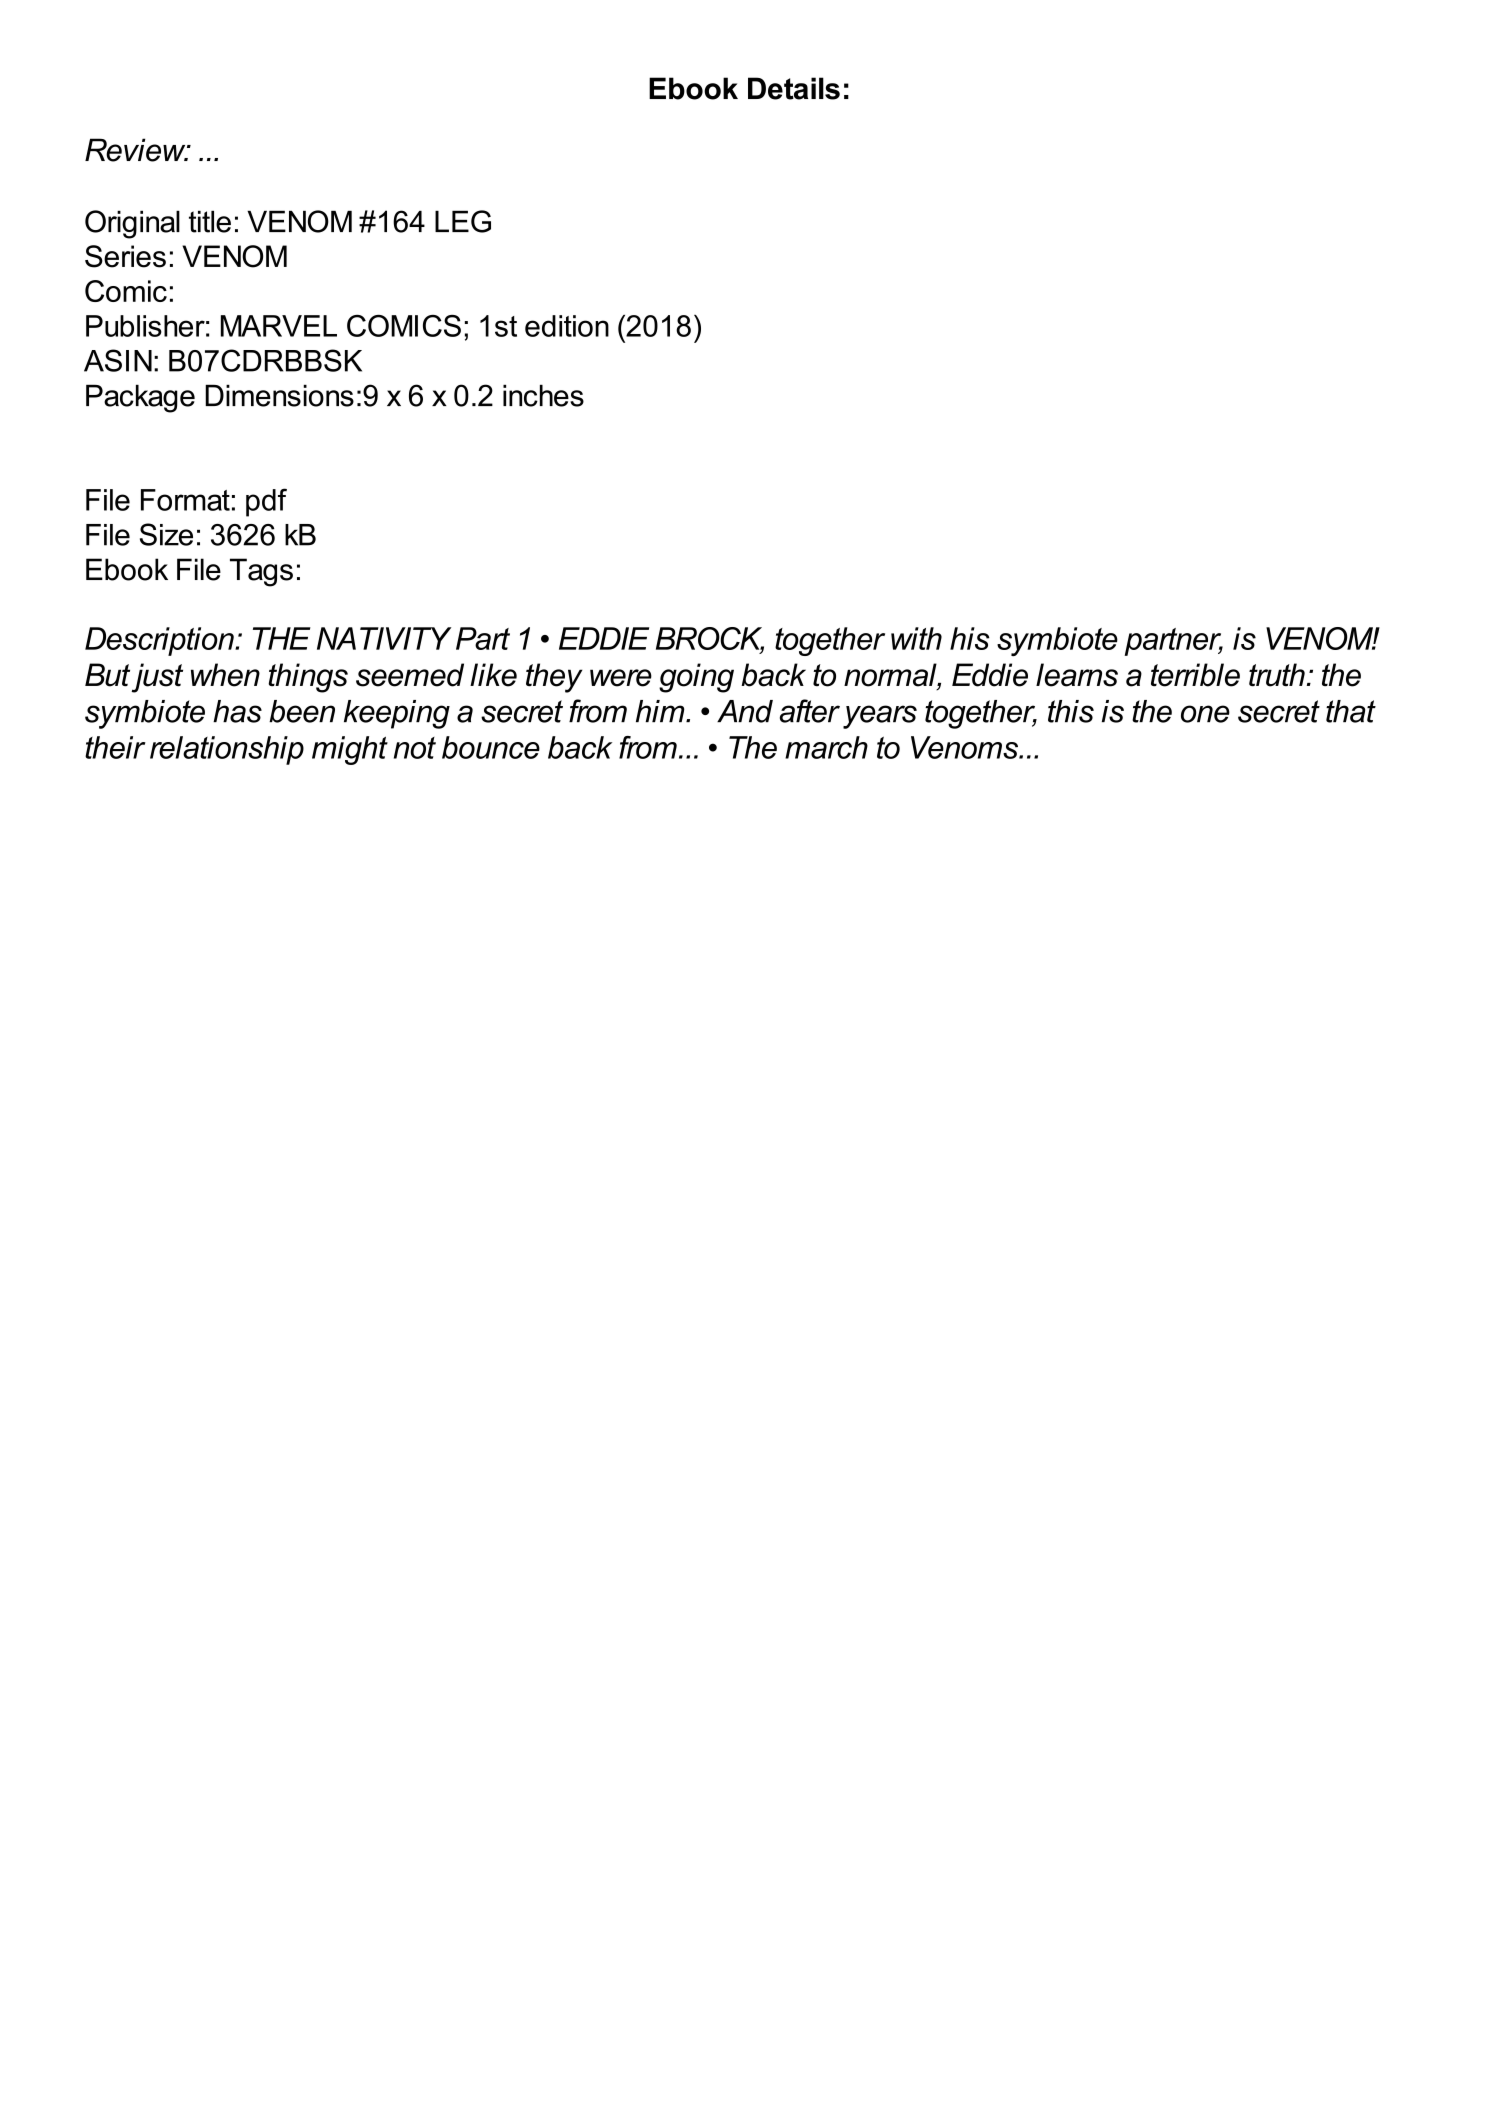  I want to click on BROCK, so click(710, 639).
